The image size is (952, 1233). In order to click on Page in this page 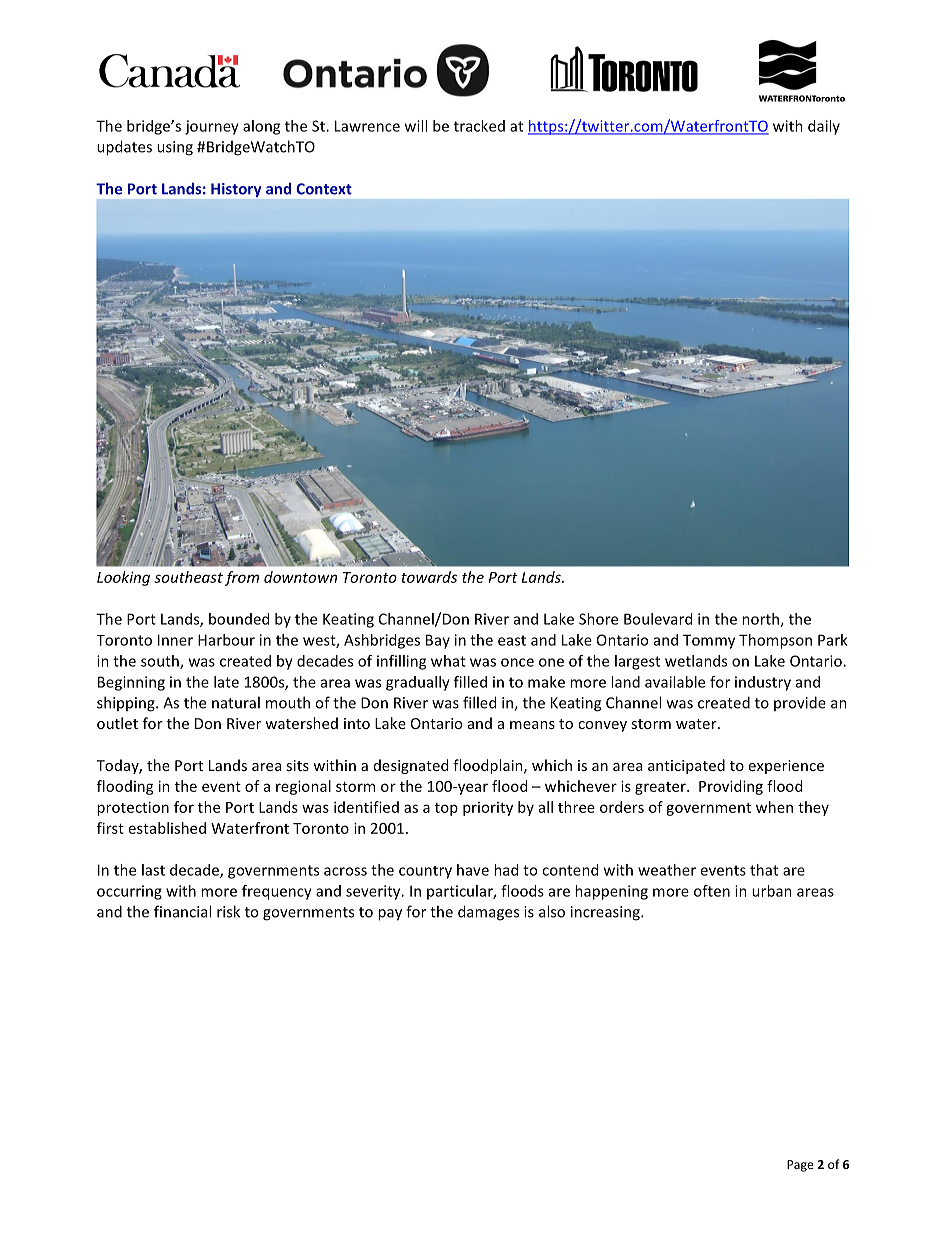, I will do `click(800, 1166)`.
